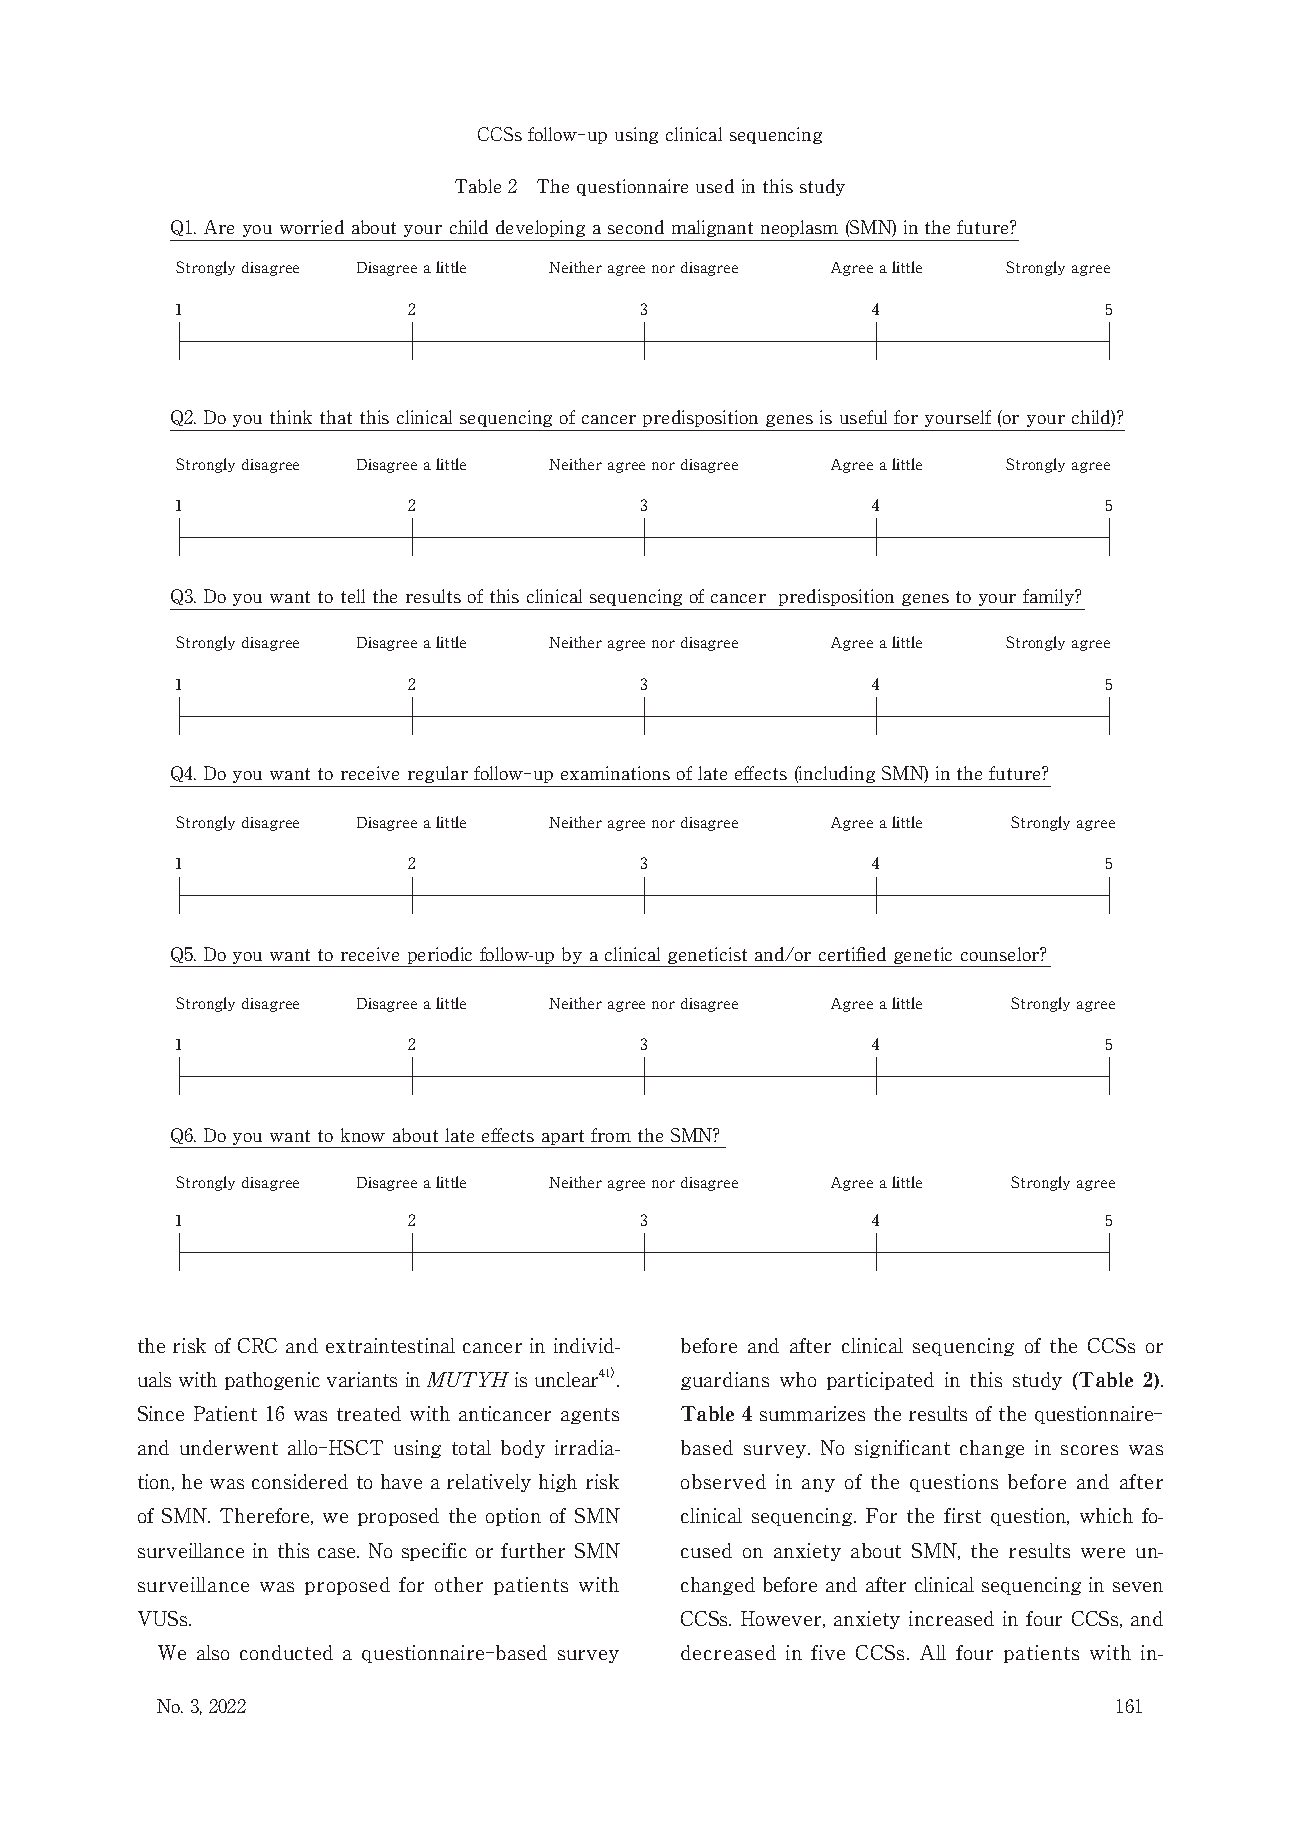 The width and height of the screenshot is (1301, 1840). I want to click on worried, so click(312, 227).
